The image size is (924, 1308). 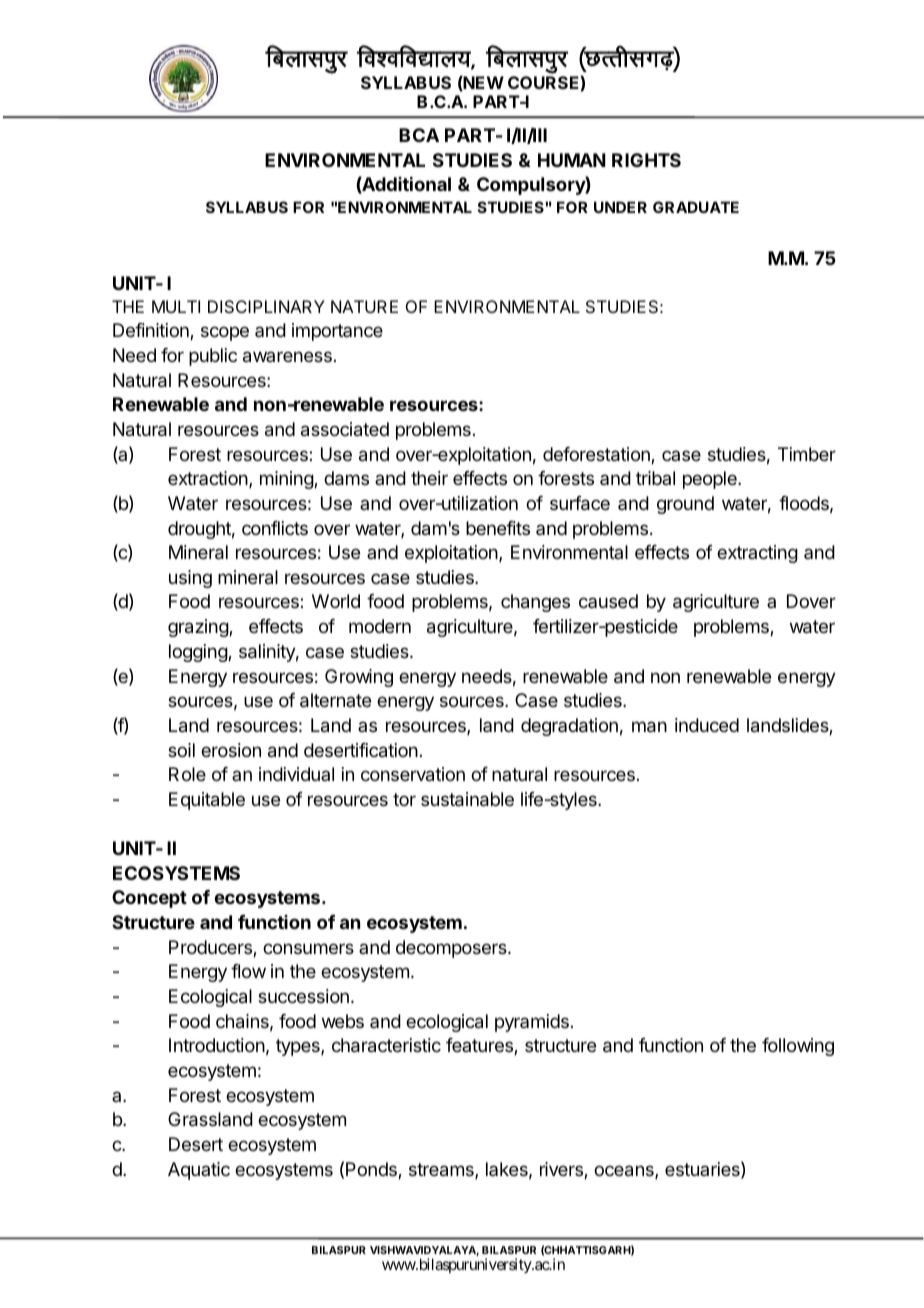 I want to click on people, so click(x=711, y=480).
